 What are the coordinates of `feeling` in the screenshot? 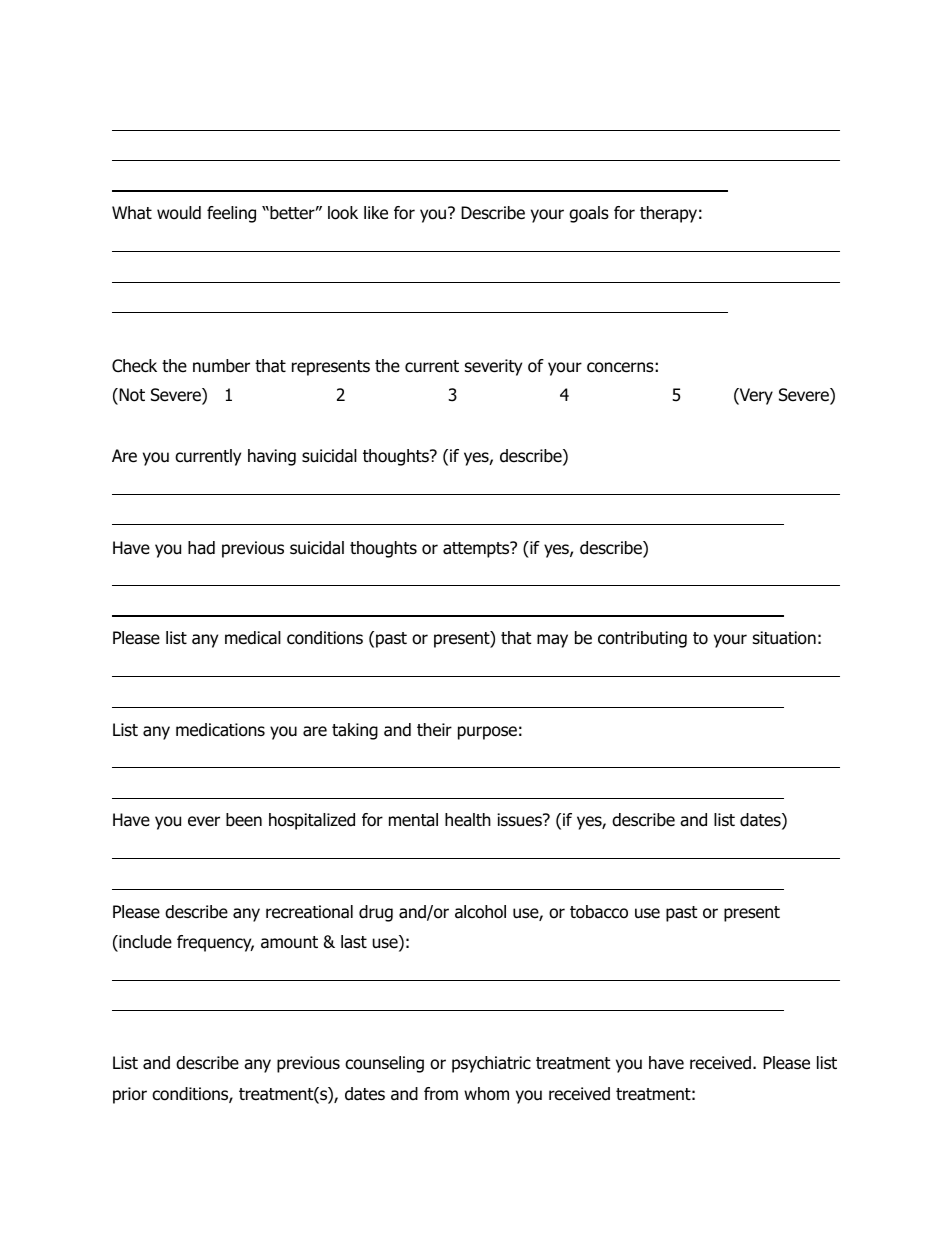 It's located at (231, 214).
